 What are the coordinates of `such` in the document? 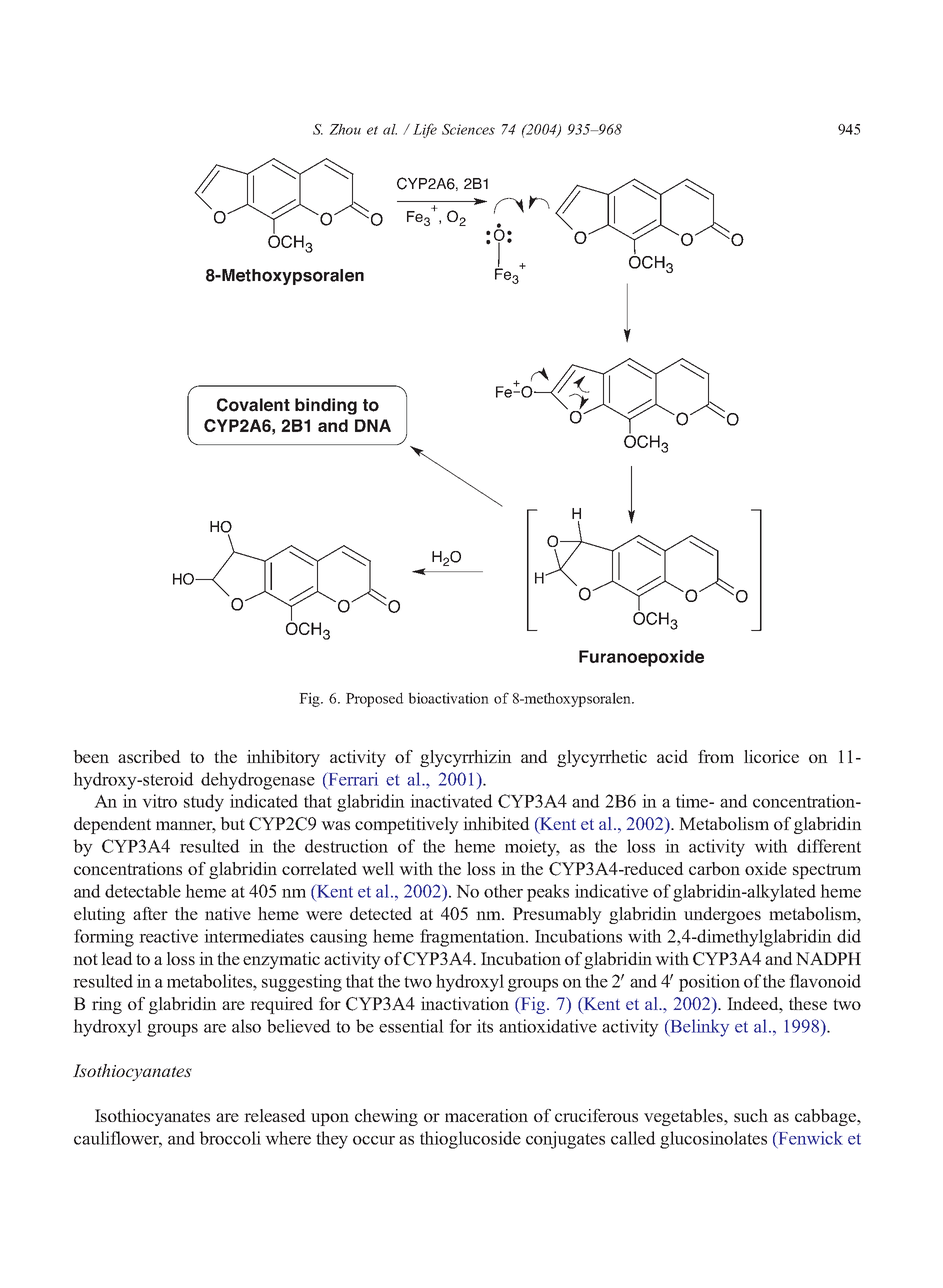 It's located at (751, 1115).
